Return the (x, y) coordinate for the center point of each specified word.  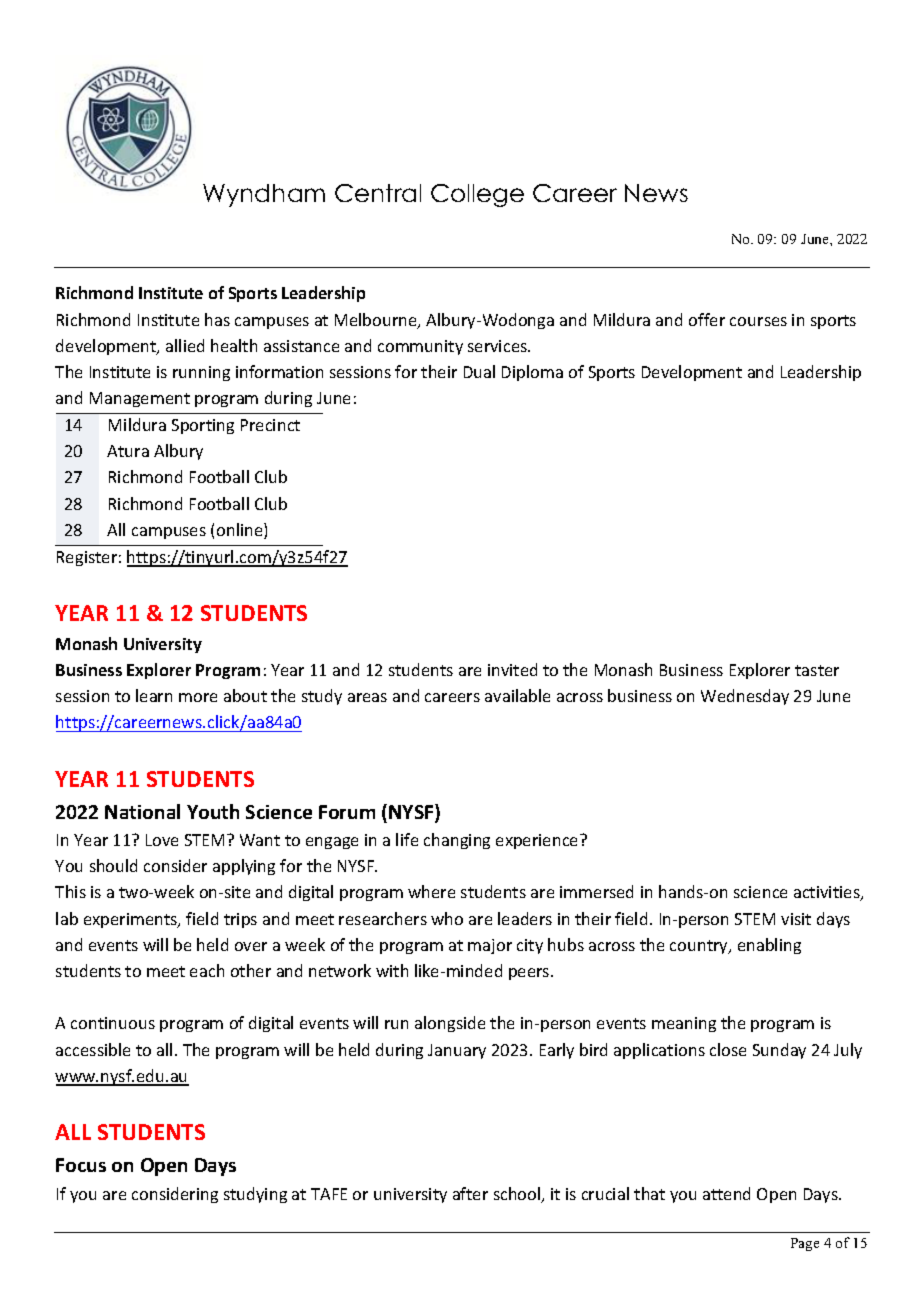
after (470, 1193)
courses (758, 321)
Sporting (203, 426)
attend (726, 1193)
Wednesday (745, 697)
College (477, 195)
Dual (479, 371)
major (490, 946)
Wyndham (264, 195)
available (517, 695)
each (207, 970)
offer (707, 319)
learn (154, 695)
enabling (769, 946)
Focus (81, 1165)
